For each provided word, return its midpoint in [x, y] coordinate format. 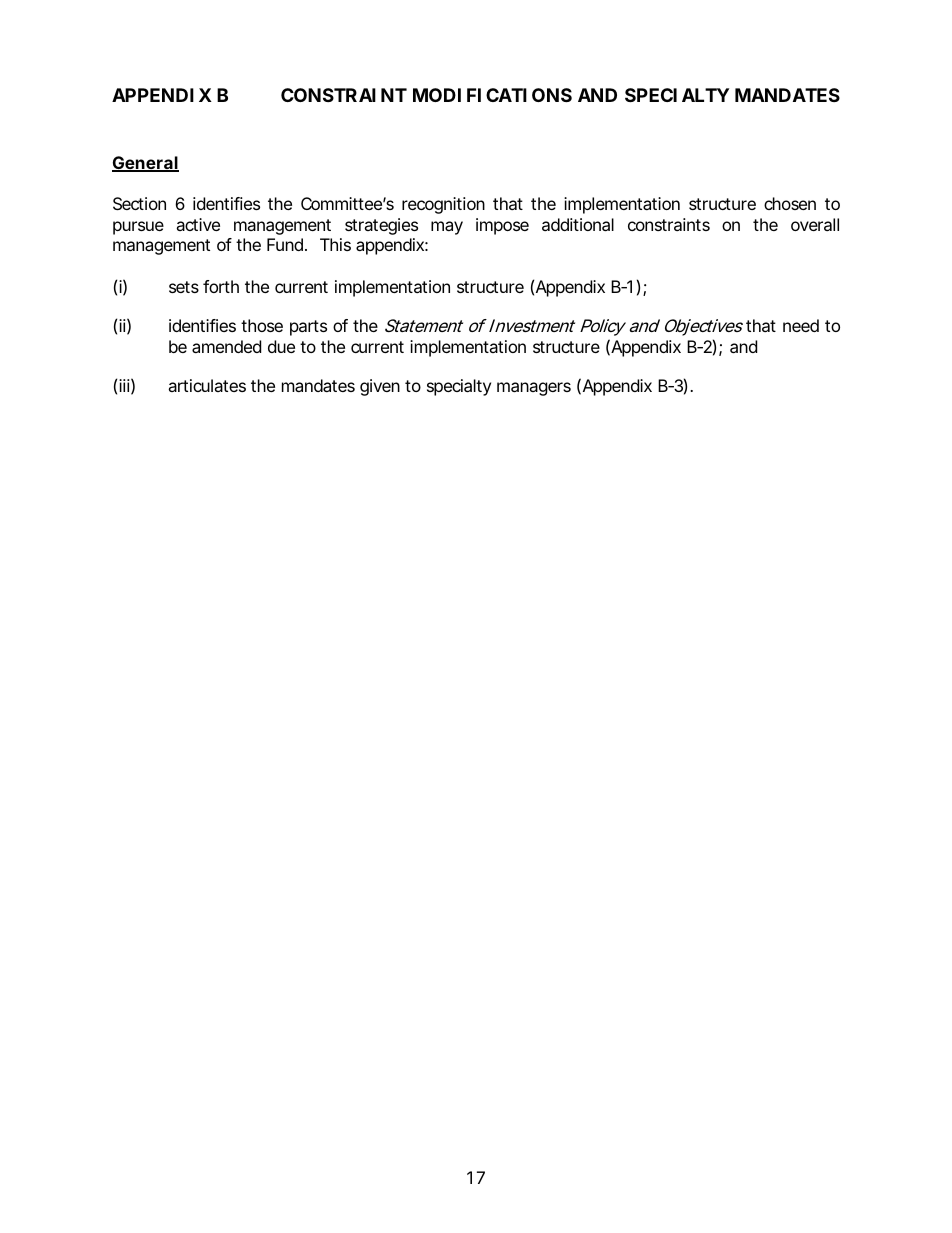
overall [815, 224]
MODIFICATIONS [492, 95]
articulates [207, 385]
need [801, 325]
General [145, 164]
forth [221, 286]
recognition [443, 205]
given [380, 387]
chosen [790, 203]
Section [139, 203]
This [335, 244]
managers [534, 389]
